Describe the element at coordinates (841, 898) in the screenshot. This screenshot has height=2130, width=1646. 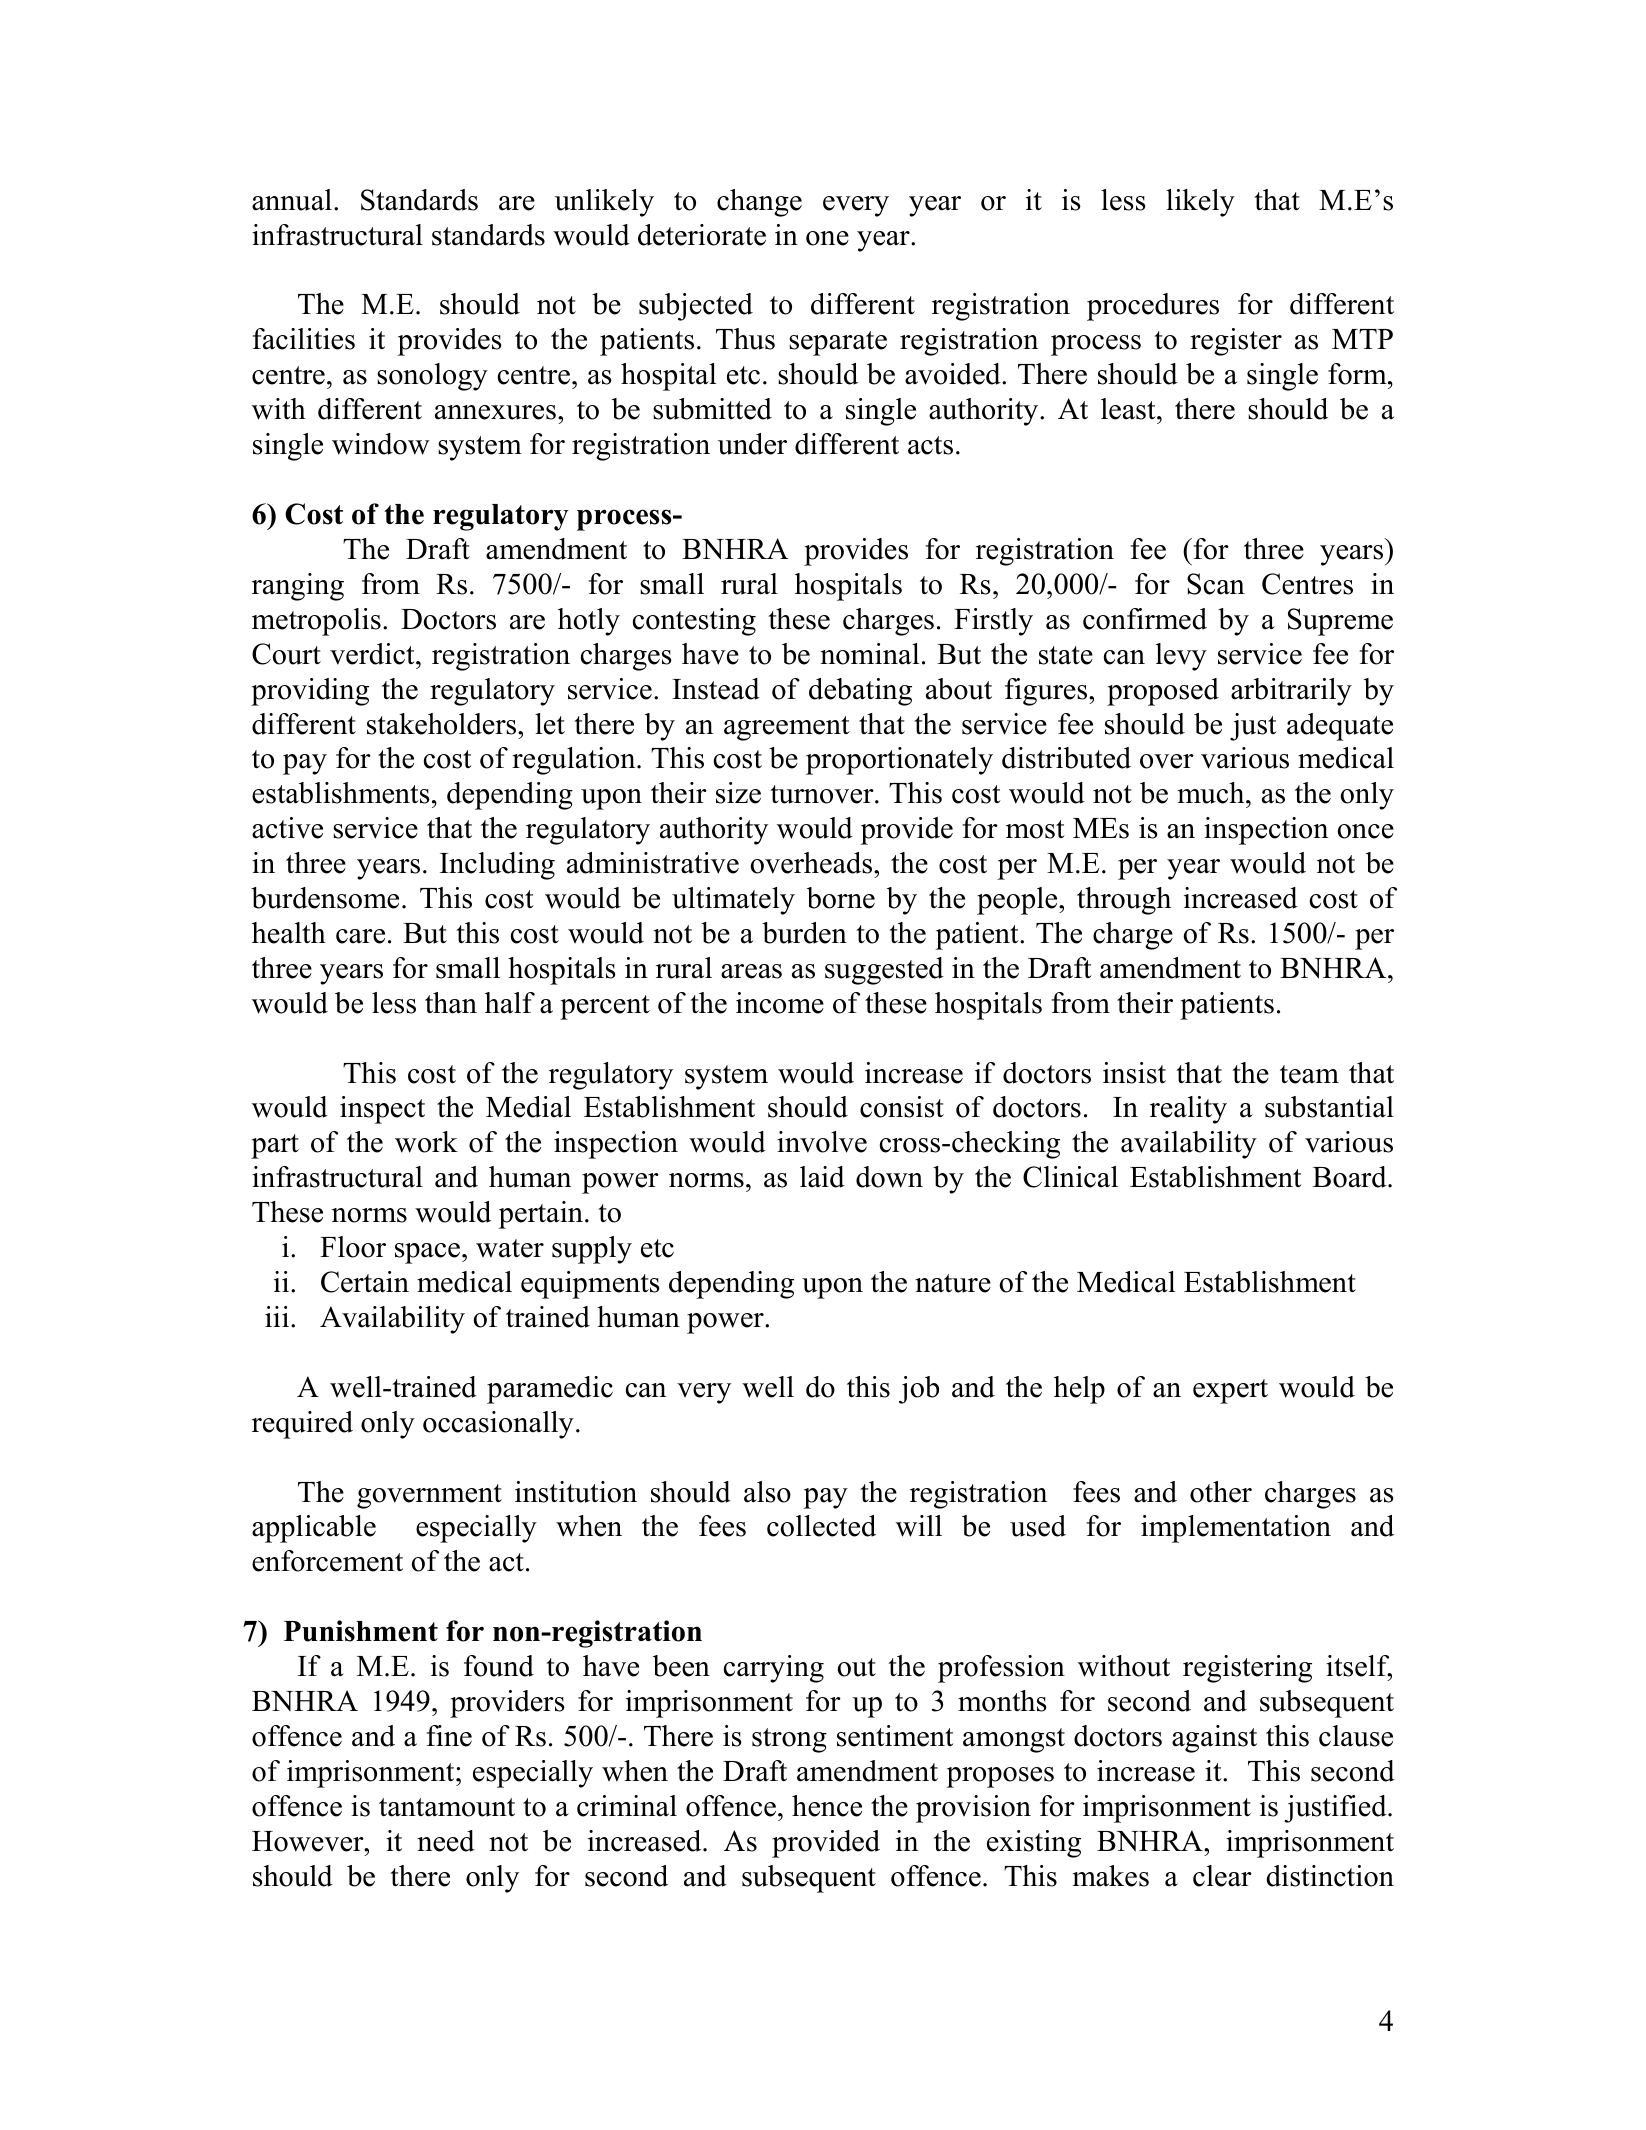
I see `borne` at that location.
